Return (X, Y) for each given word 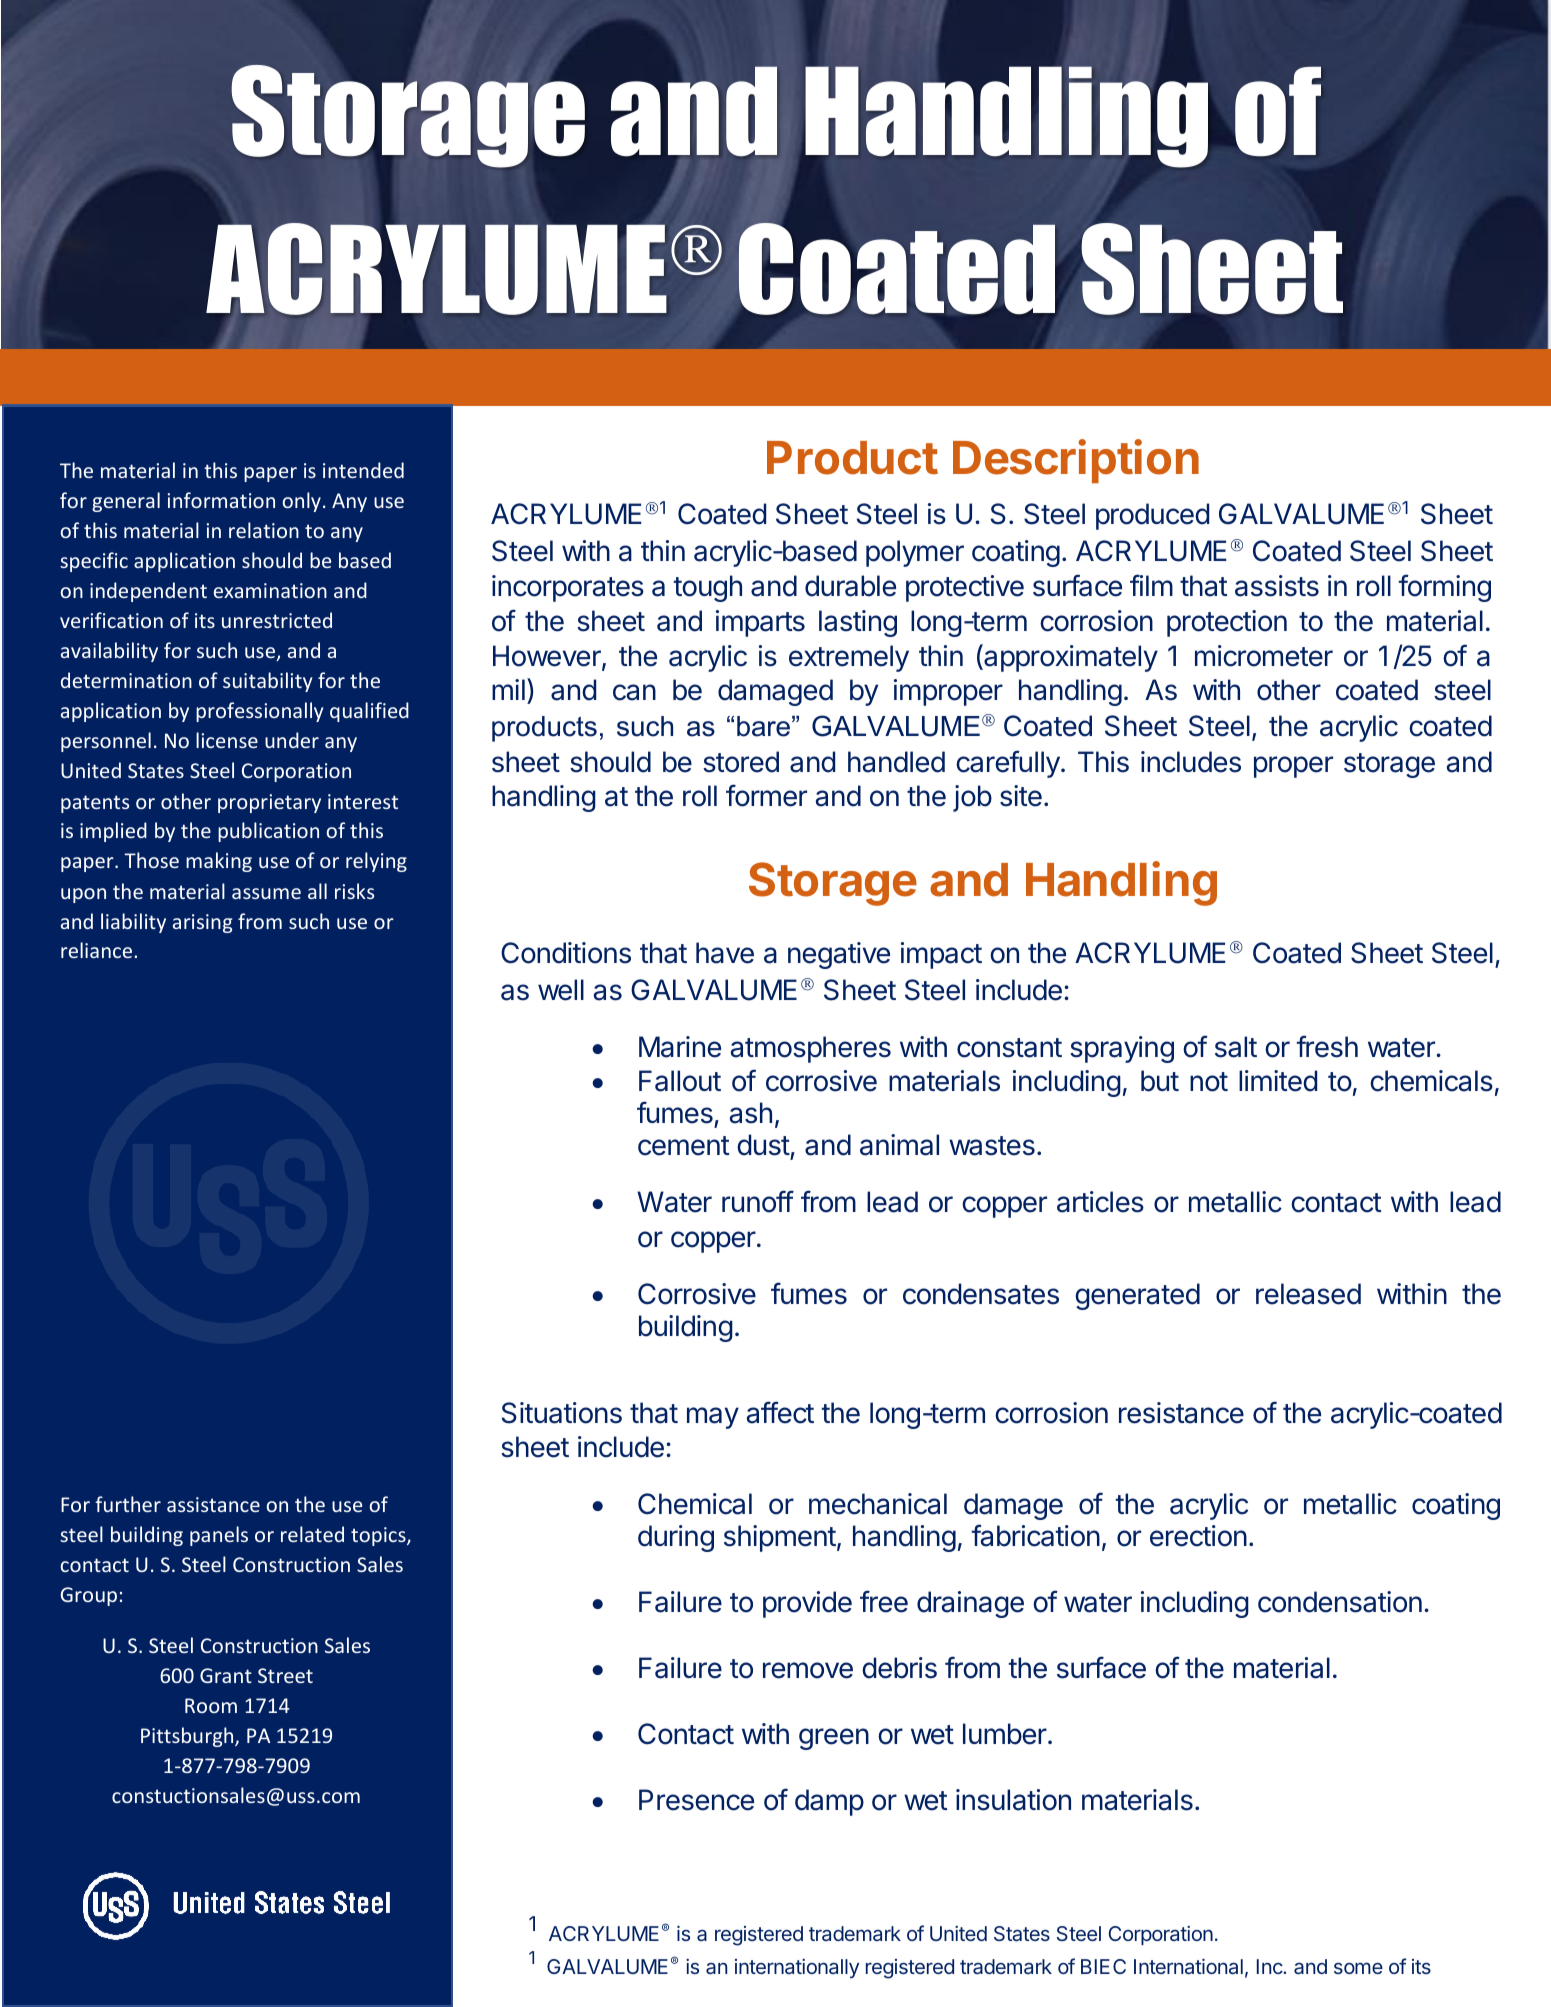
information (221, 500)
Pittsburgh (188, 1737)
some (1358, 1968)
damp (829, 1802)
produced (1152, 516)
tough (708, 588)
